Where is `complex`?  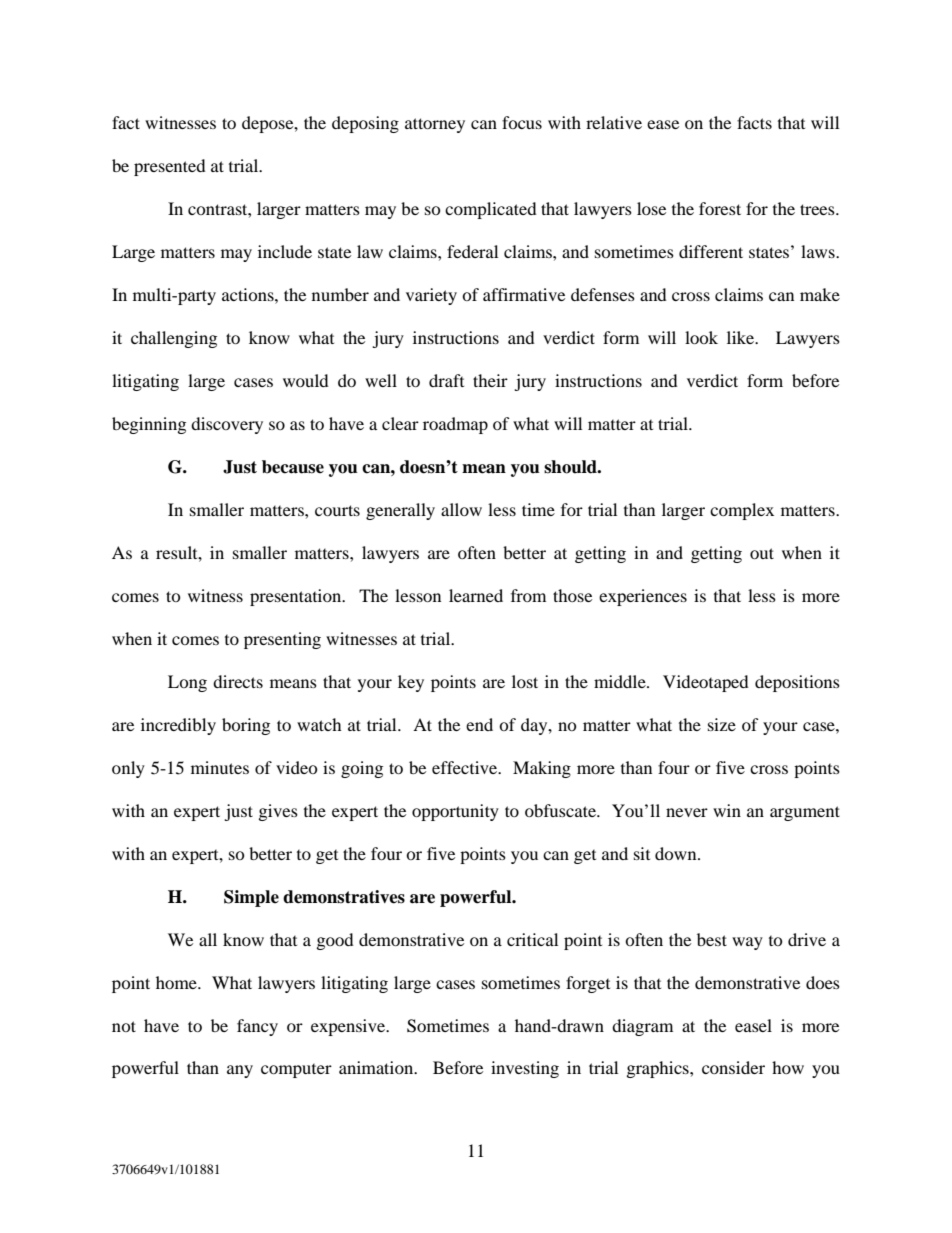 complex is located at coordinates (742, 511).
